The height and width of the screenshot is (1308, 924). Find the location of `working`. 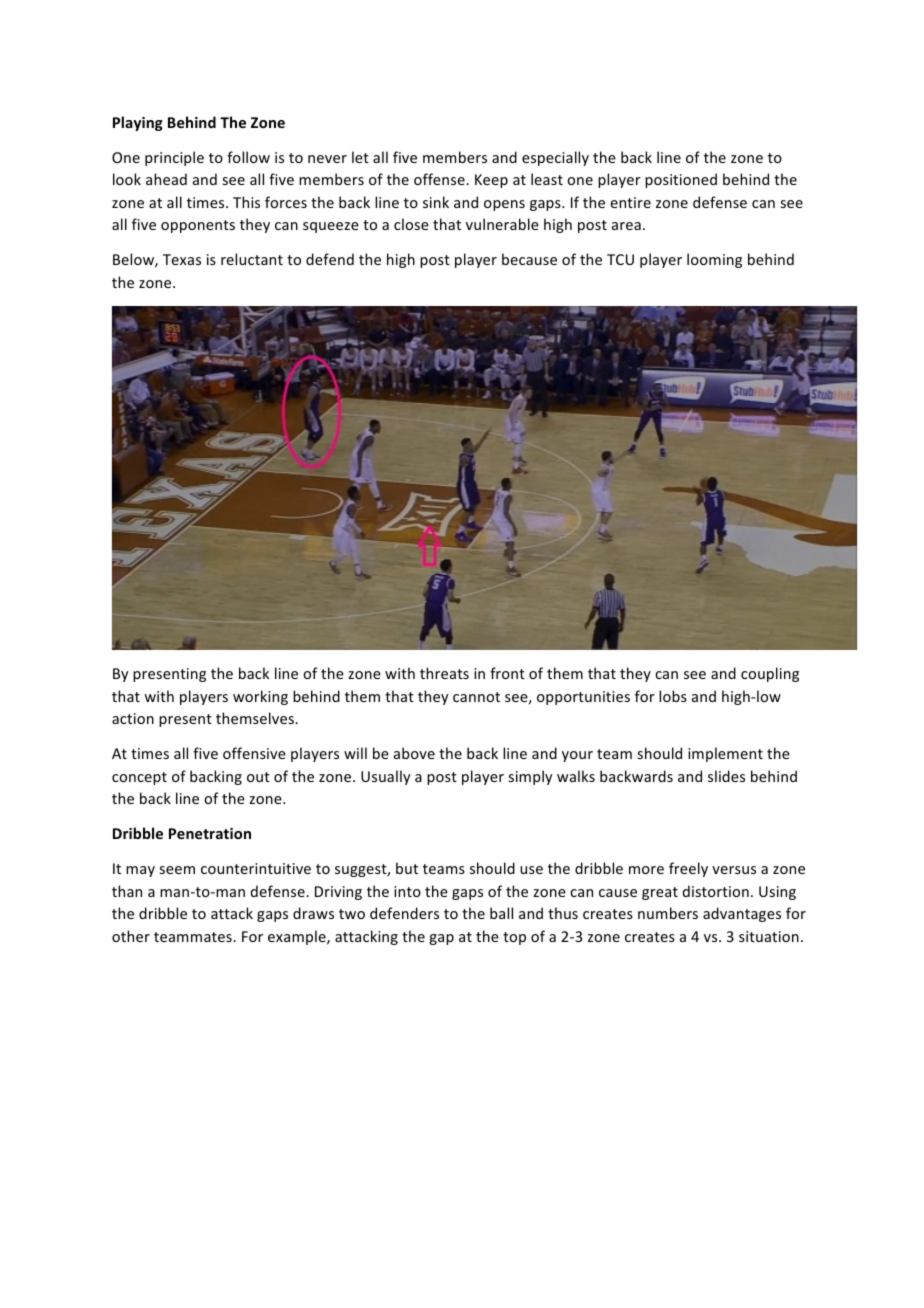

working is located at coordinates (260, 697).
